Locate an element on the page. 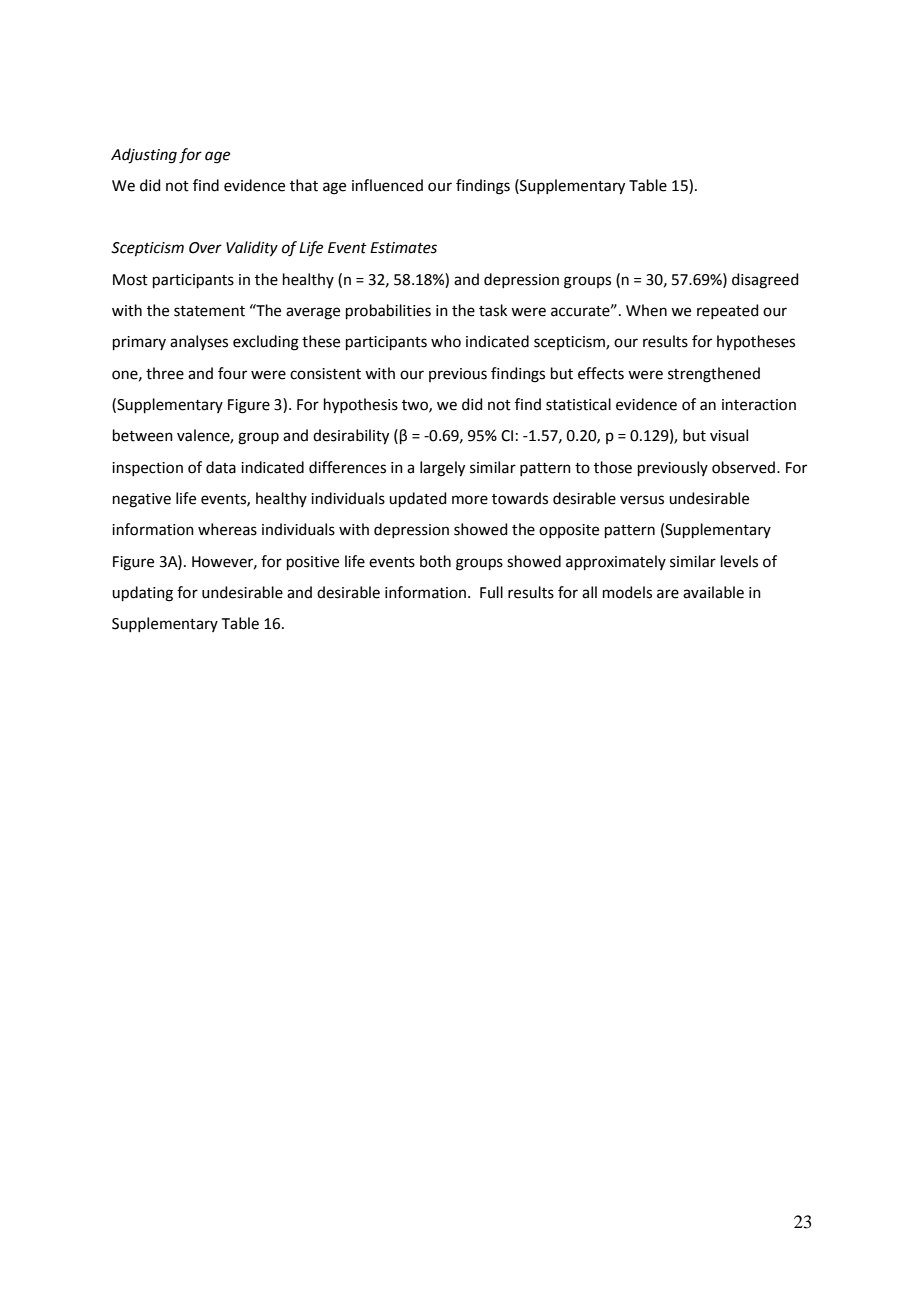  between is located at coordinates (143, 435).
